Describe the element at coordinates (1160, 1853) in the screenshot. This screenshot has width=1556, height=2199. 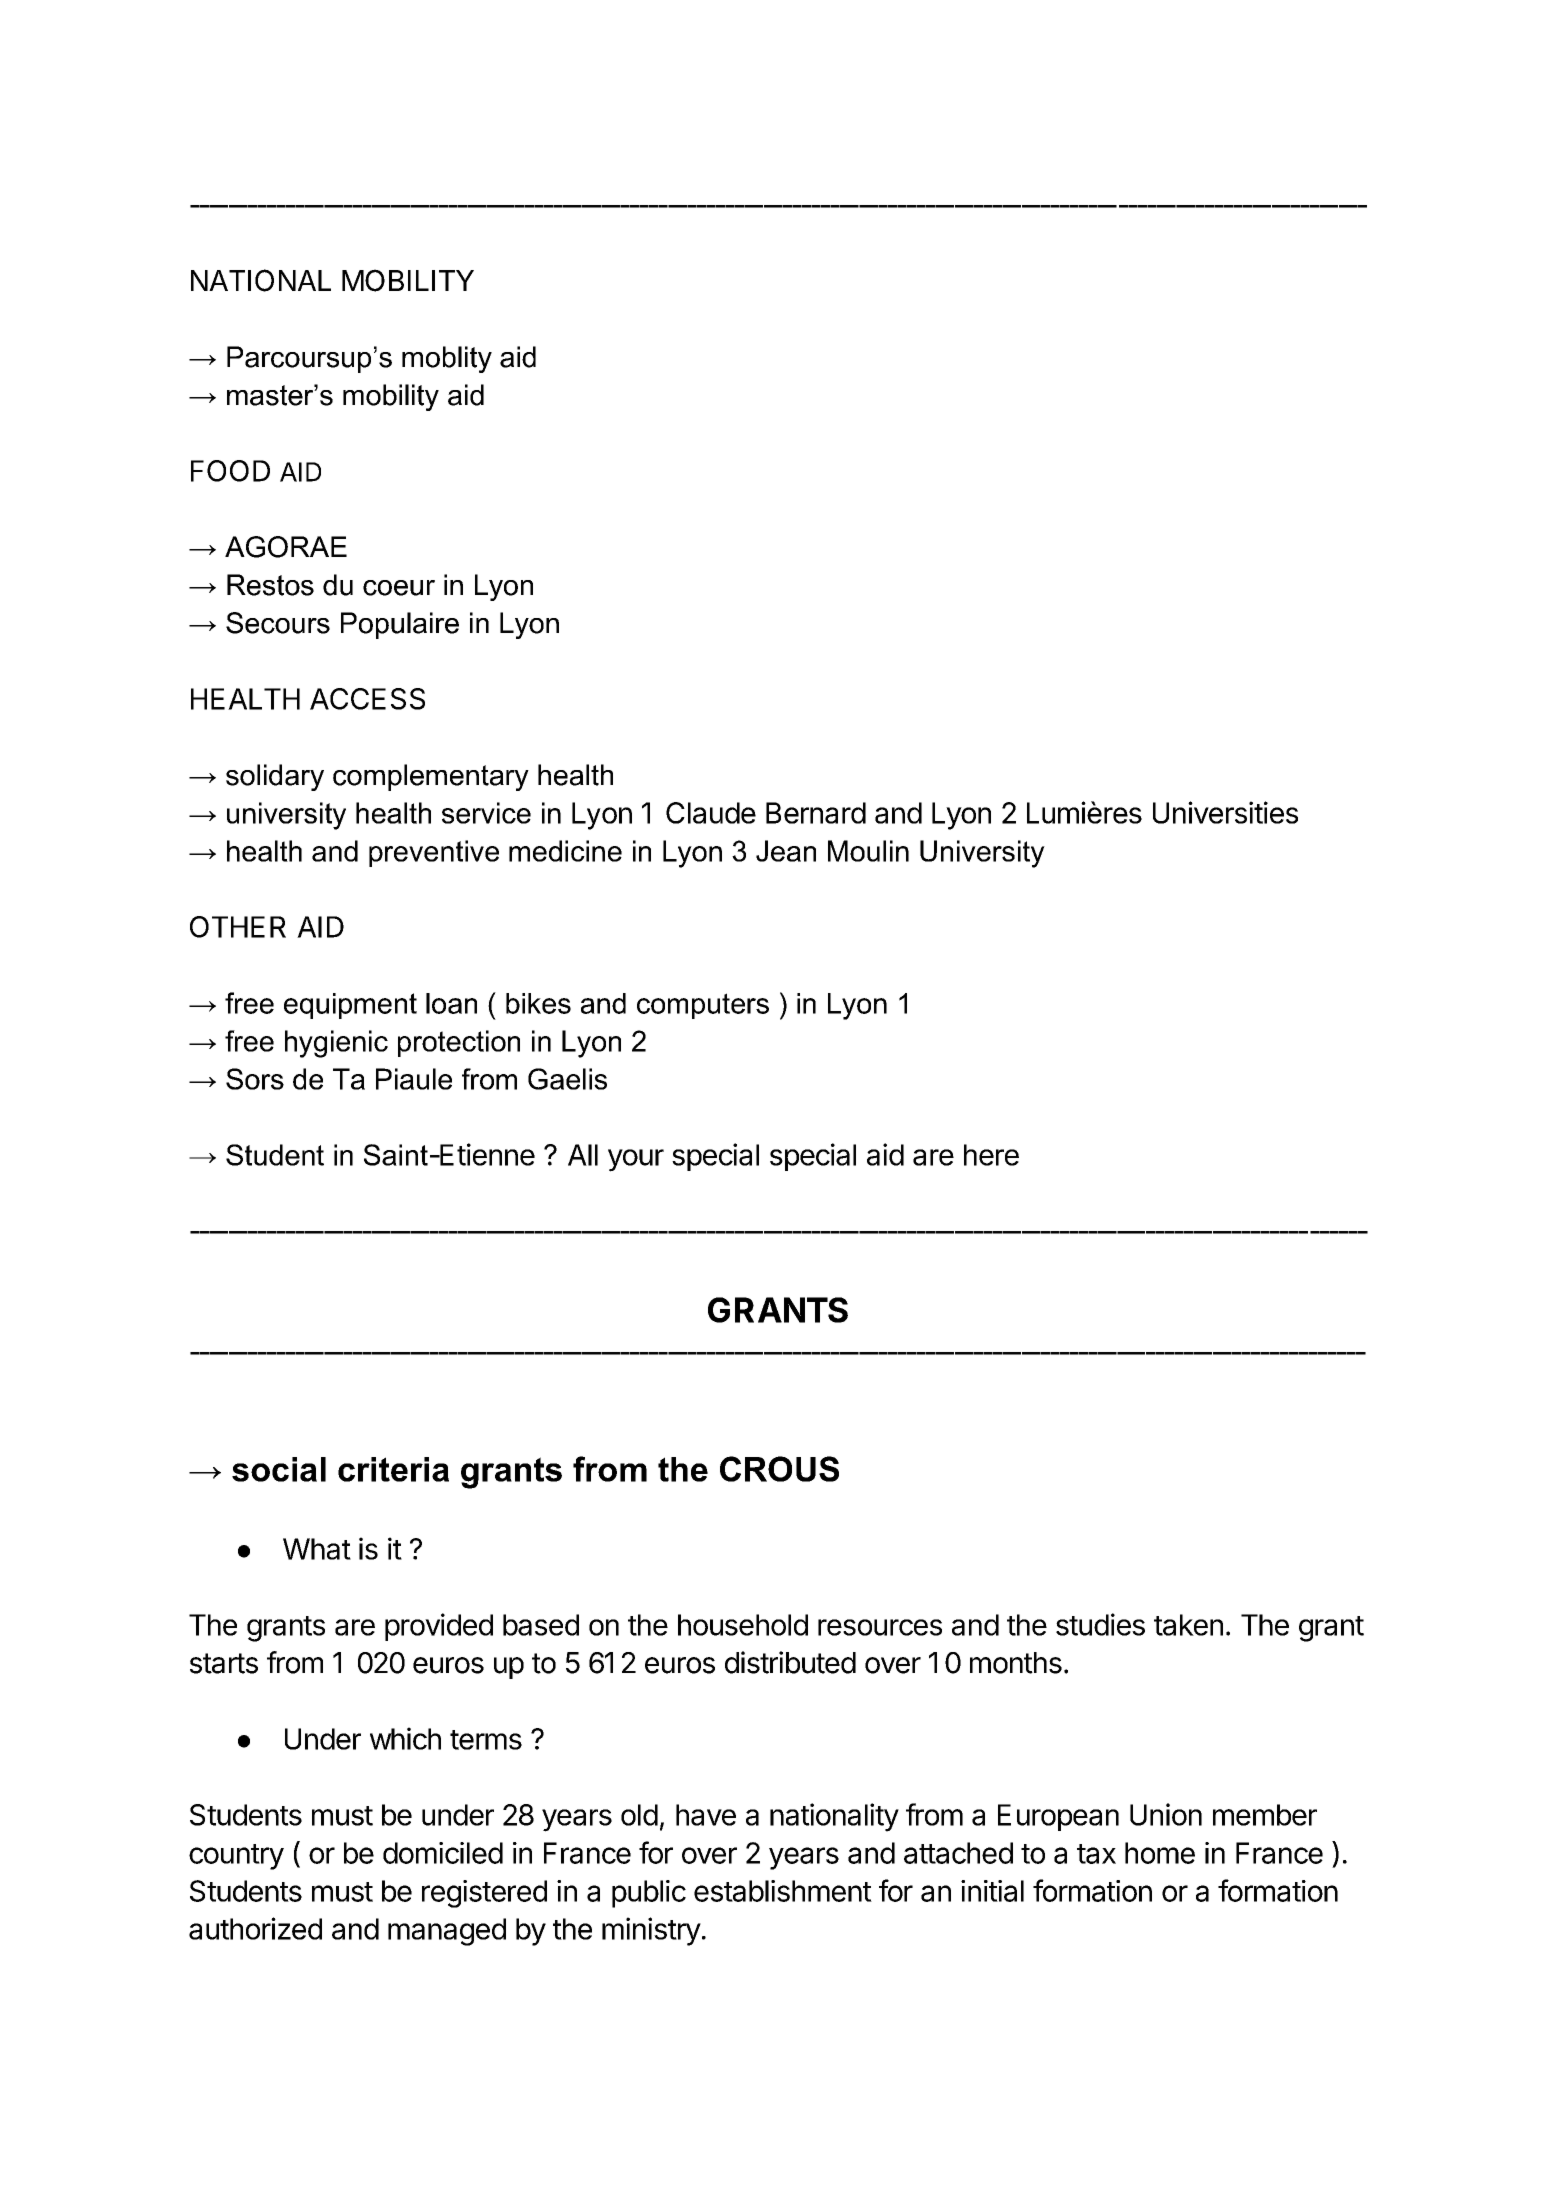
I see `home` at that location.
